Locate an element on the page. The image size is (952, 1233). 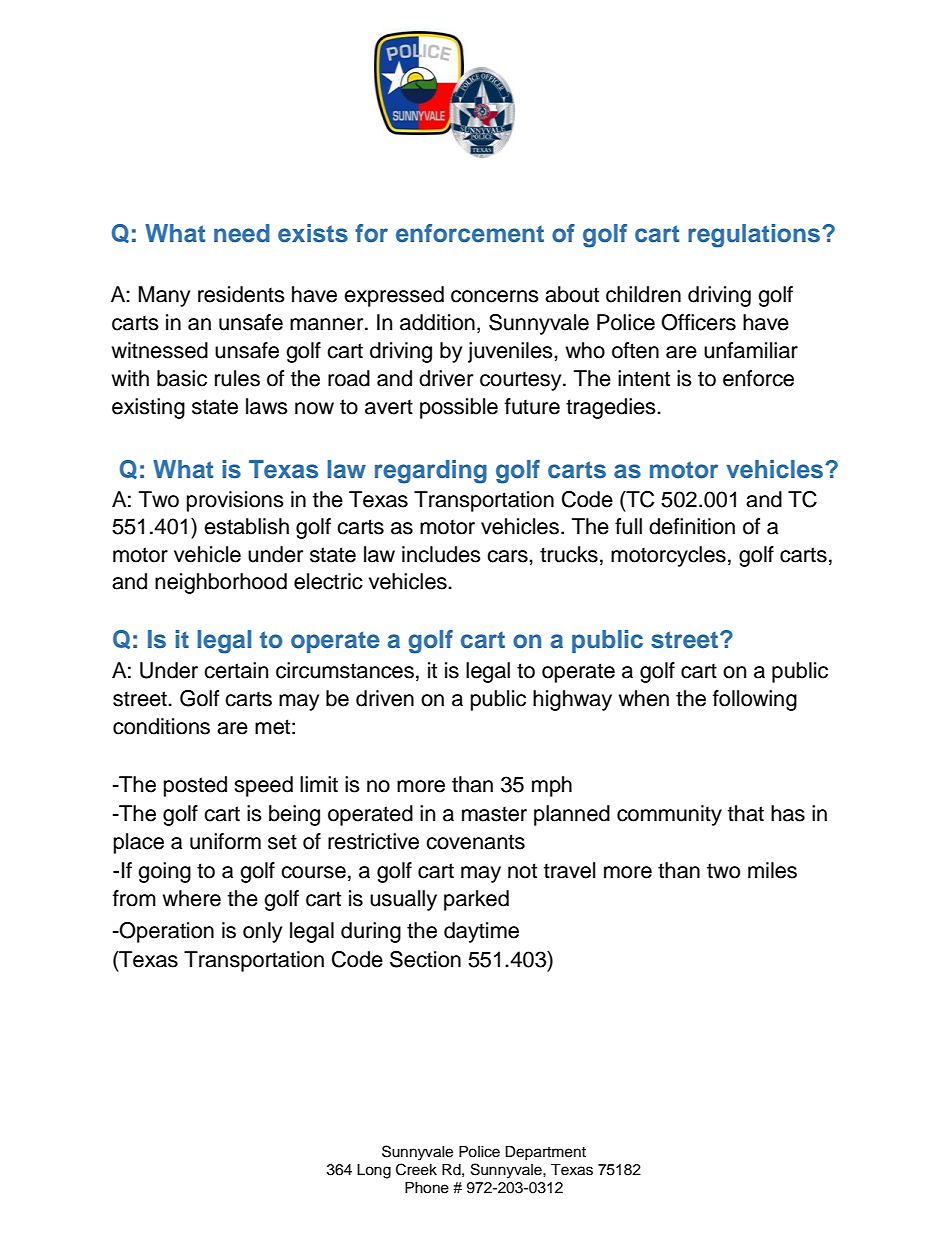
regulations is located at coordinates (755, 236).
